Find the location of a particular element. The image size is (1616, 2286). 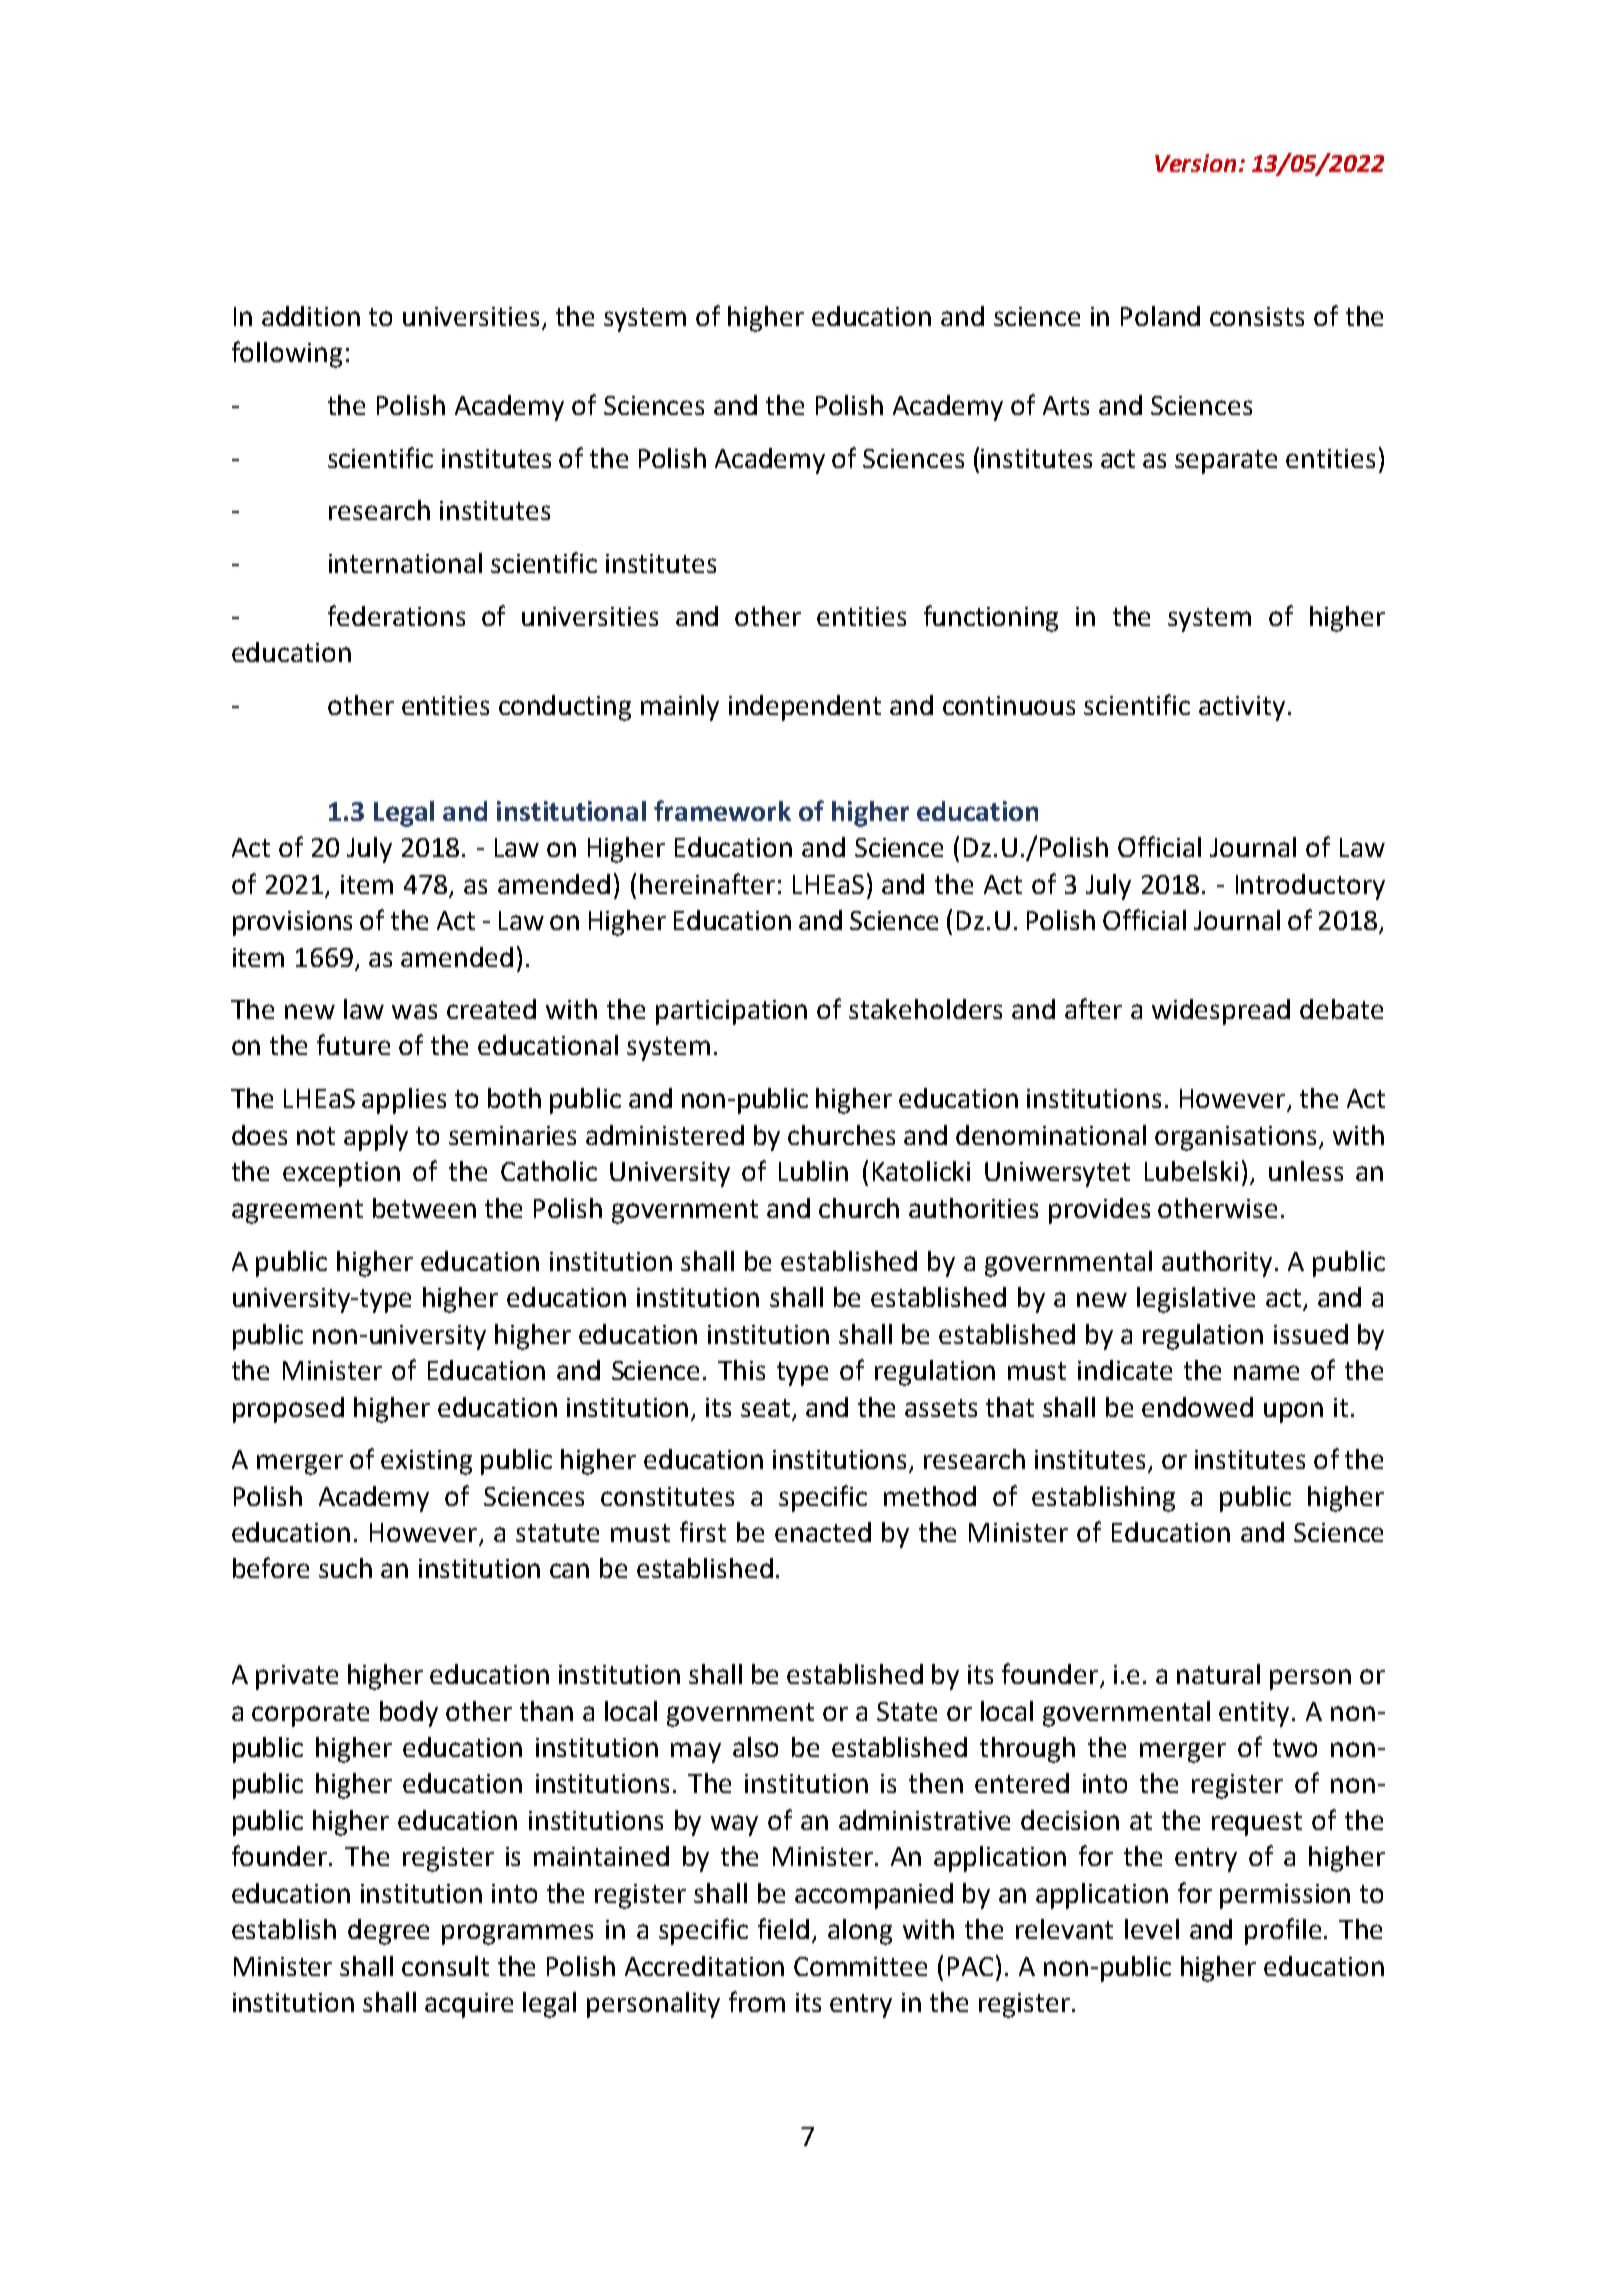

addition is located at coordinates (311, 316).
